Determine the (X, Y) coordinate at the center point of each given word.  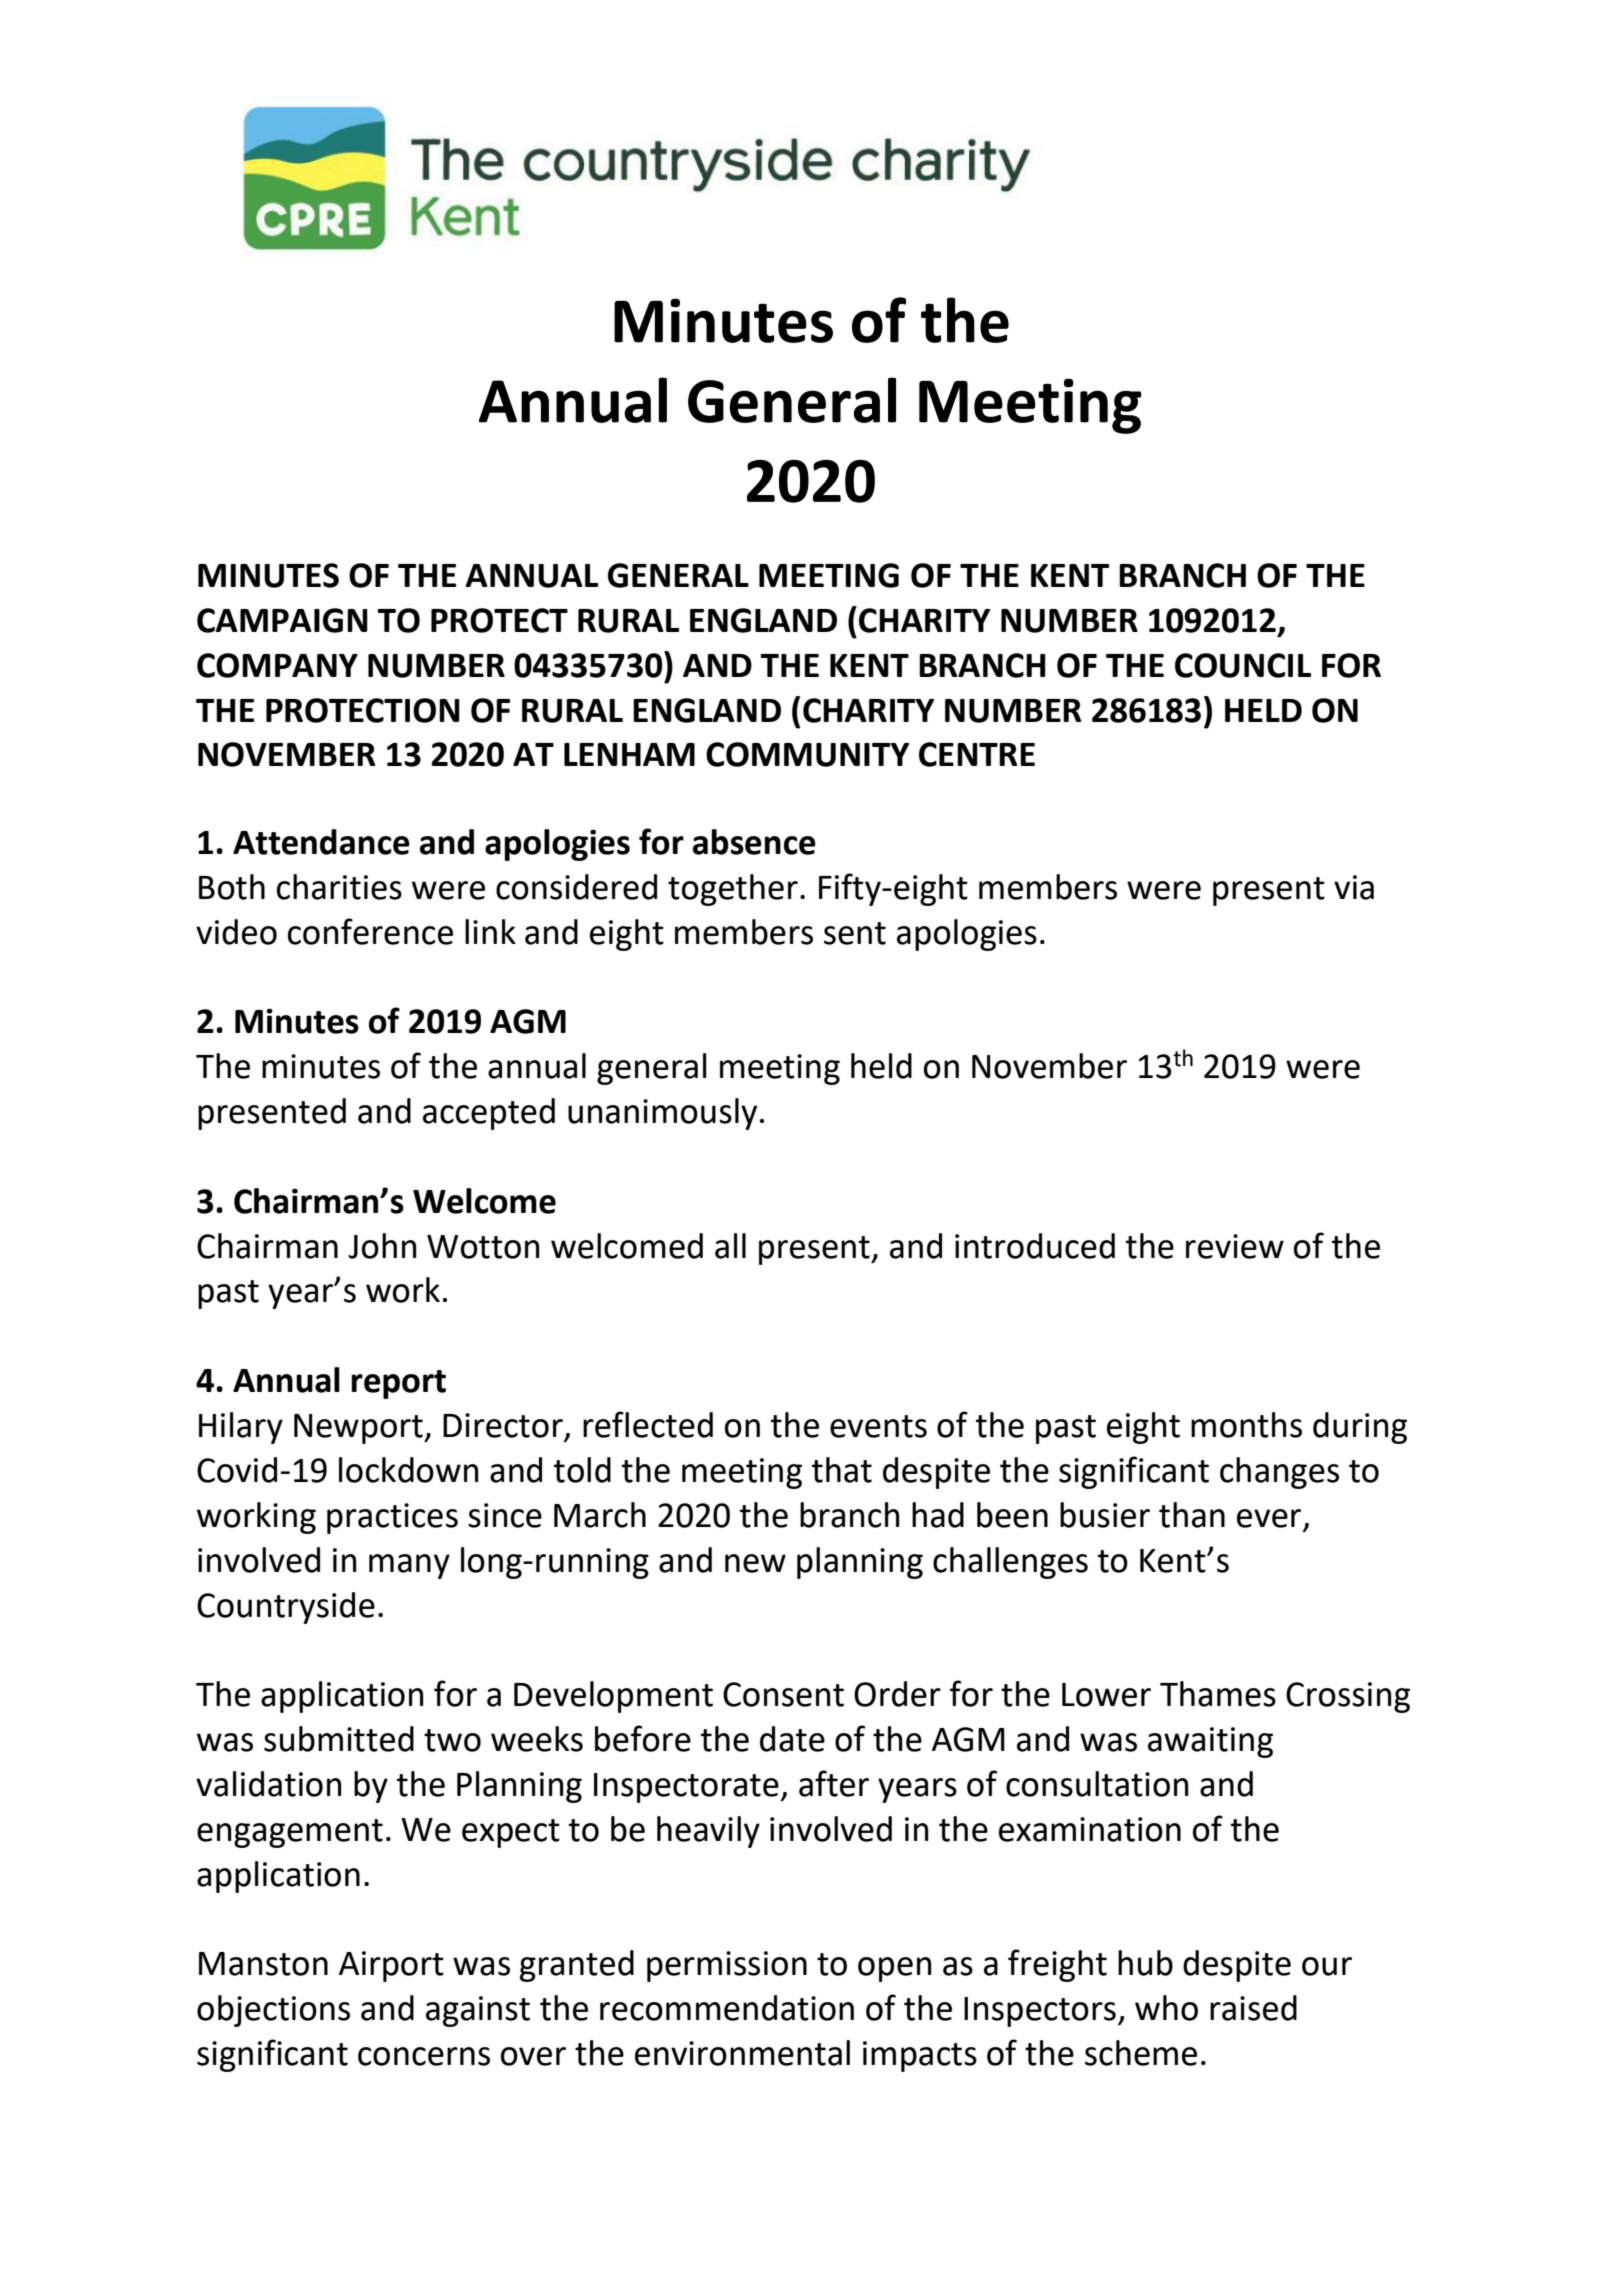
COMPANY (277, 665)
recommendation (727, 2008)
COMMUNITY (807, 754)
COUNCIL (1243, 665)
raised (1253, 2008)
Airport (391, 1966)
